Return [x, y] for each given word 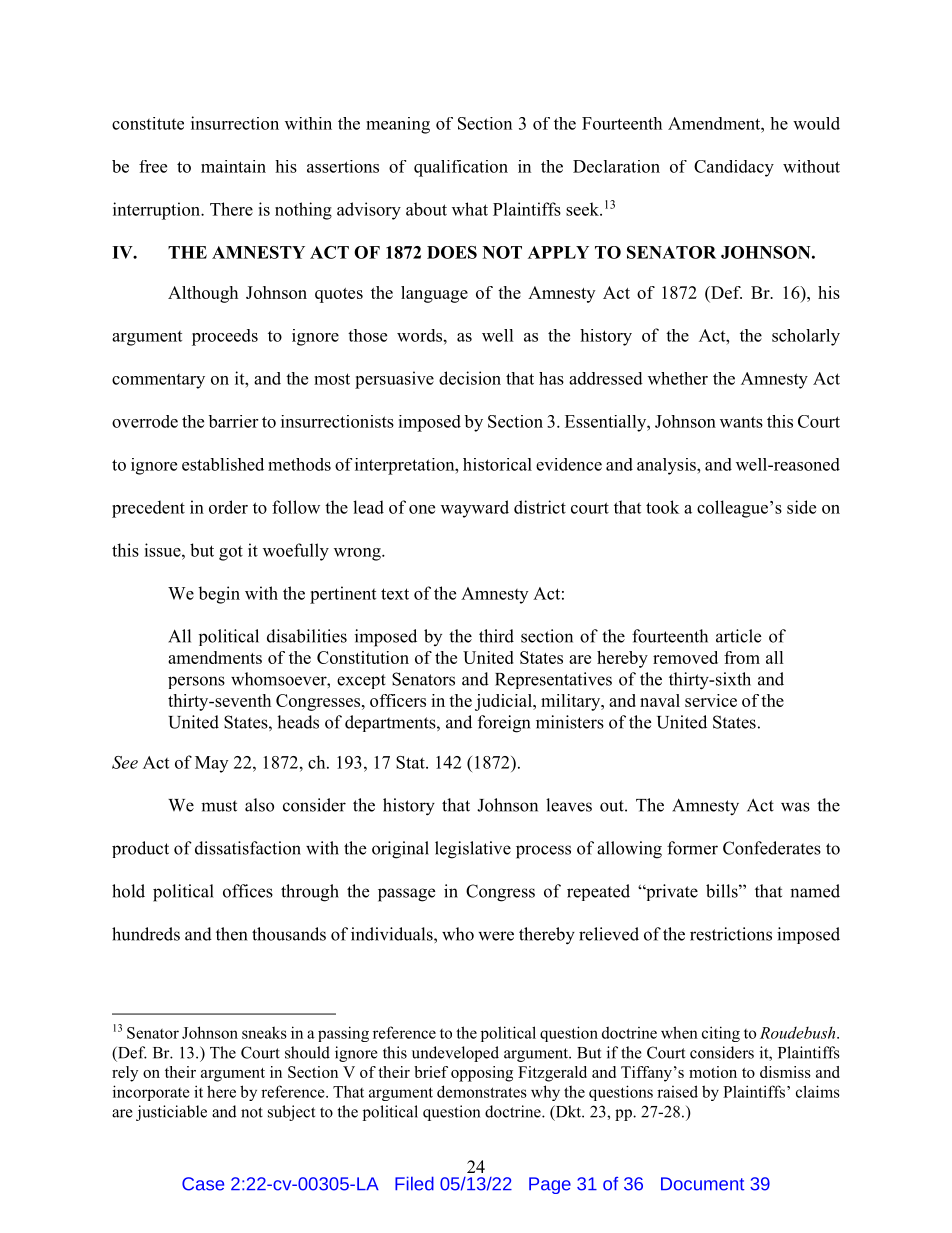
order [228, 507]
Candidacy [734, 168]
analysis [667, 466]
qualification [461, 168]
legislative [473, 850]
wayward [475, 509]
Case [203, 1184]
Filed [414, 1183]
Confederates [772, 848]
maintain [233, 166]
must [219, 806]
